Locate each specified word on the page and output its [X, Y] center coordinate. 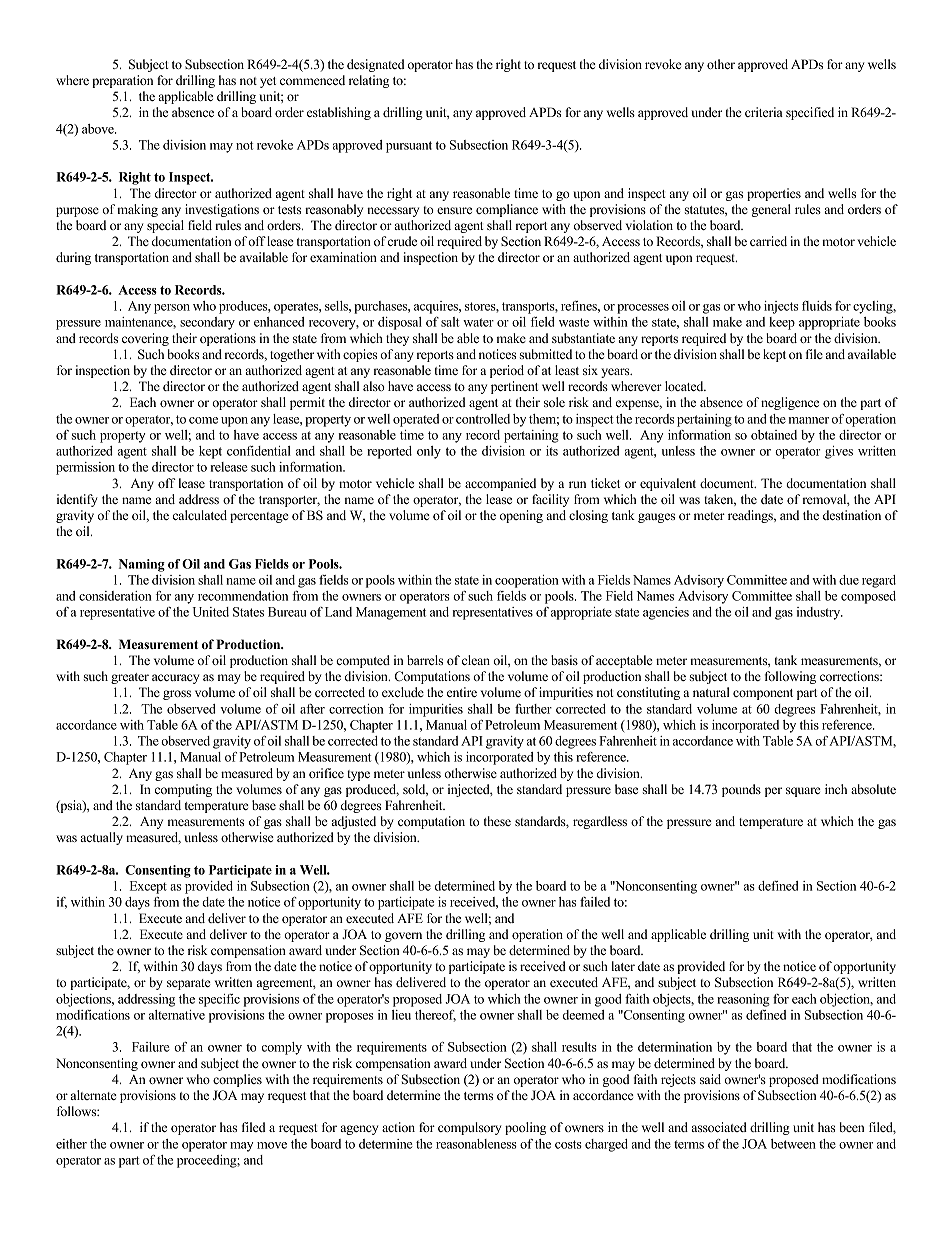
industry [820, 613]
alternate [94, 1095]
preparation [122, 81]
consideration [115, 596]
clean [476, 660]
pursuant [409, 147]
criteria [764, 112]
